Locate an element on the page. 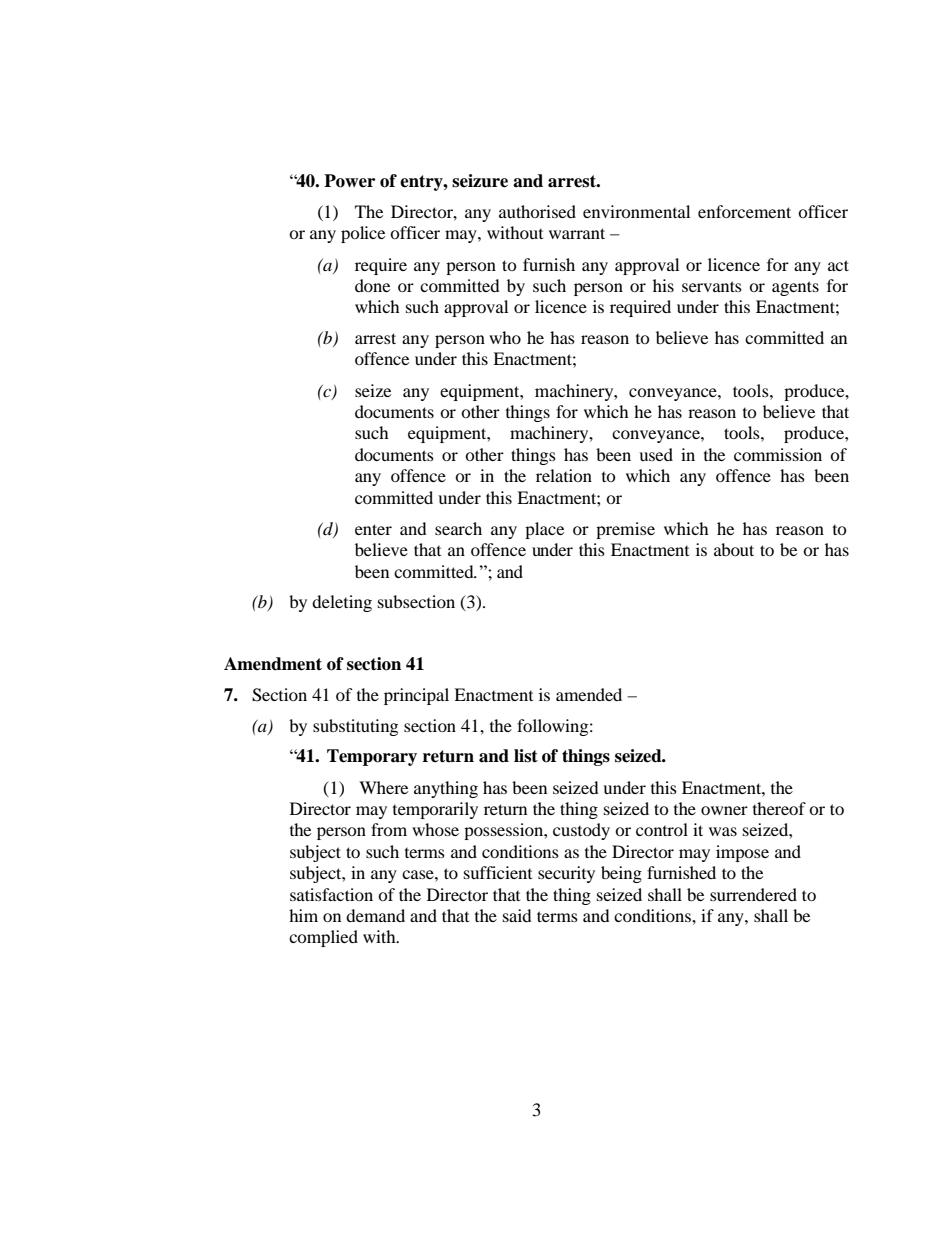 This page has height=1233, width=952. enforcement is located at coordinates (744, 211).
